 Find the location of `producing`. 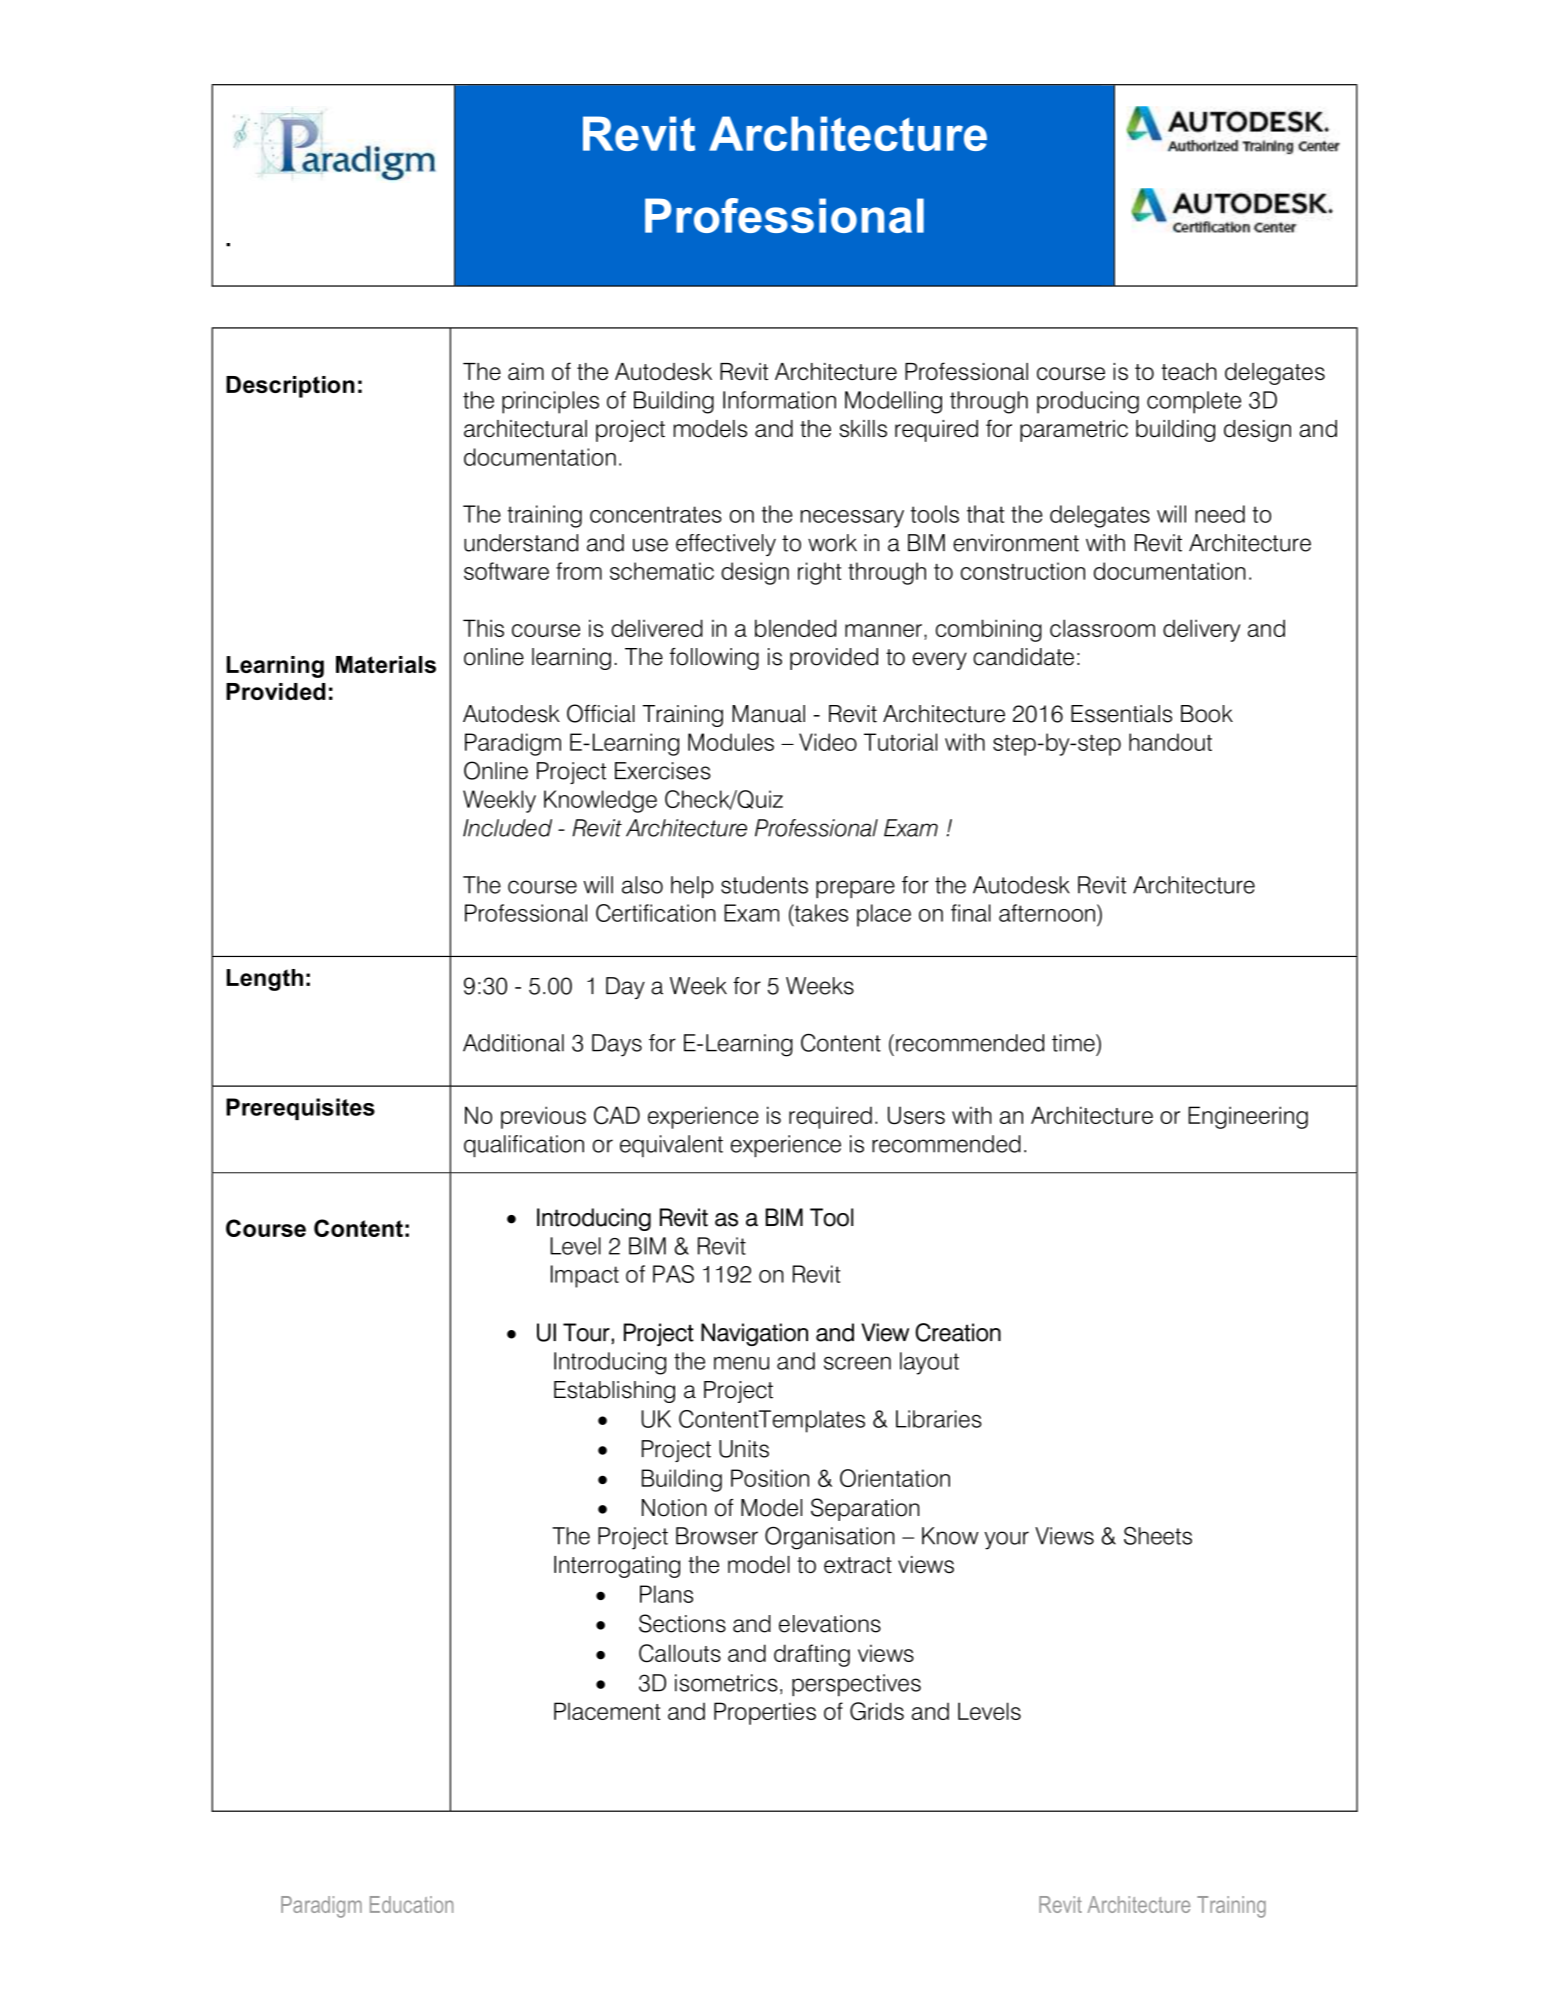

producing is located at coordinates (1088, 402).
